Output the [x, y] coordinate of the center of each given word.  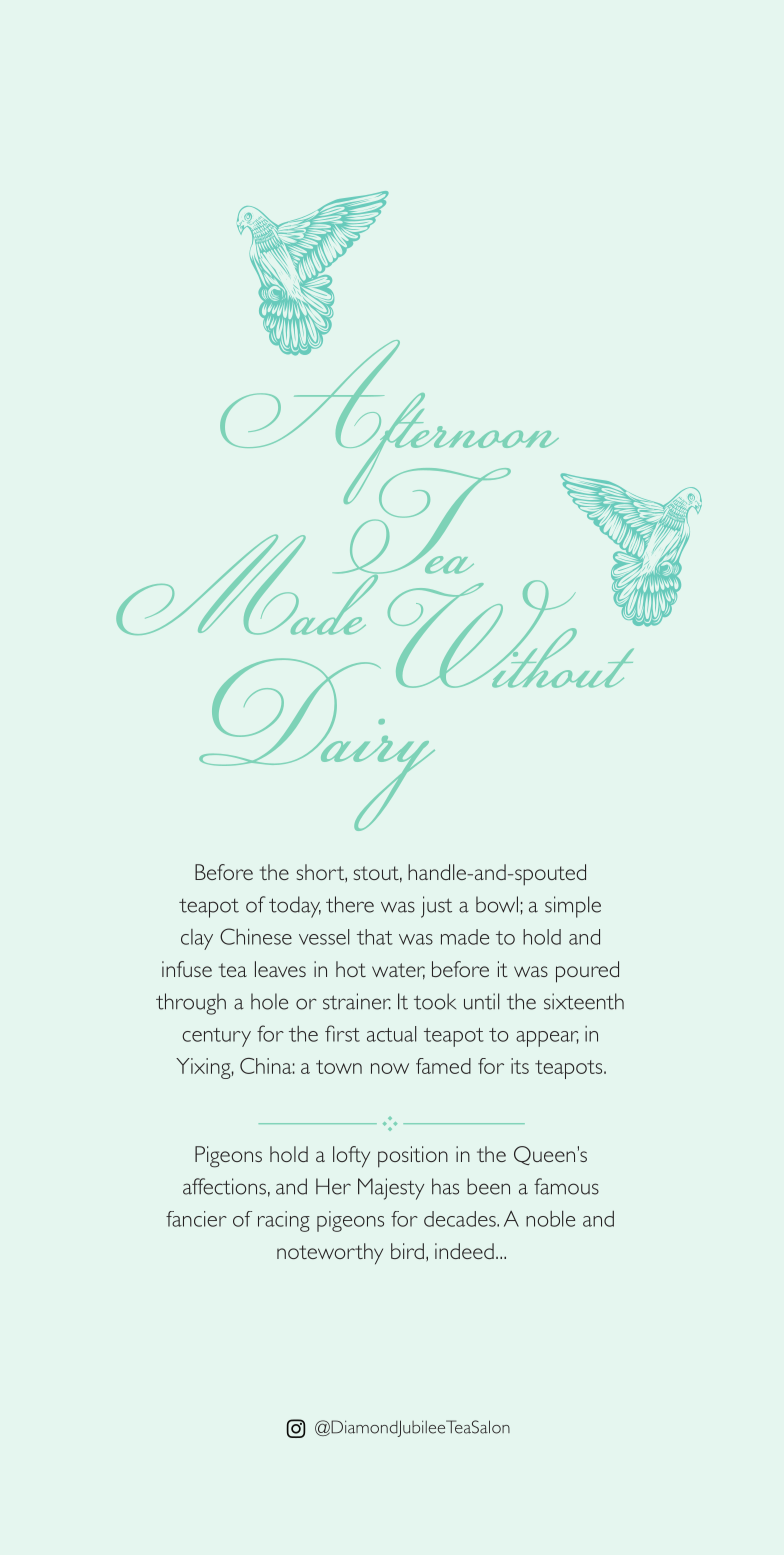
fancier [196, 1219]
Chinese [256, 936]
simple [573, 907]
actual [391, 1034]
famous [566, 1186]
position [413, 1157]
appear [547, 1039]
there [350, 904]
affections [224, 1186]
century [216, 1037]
